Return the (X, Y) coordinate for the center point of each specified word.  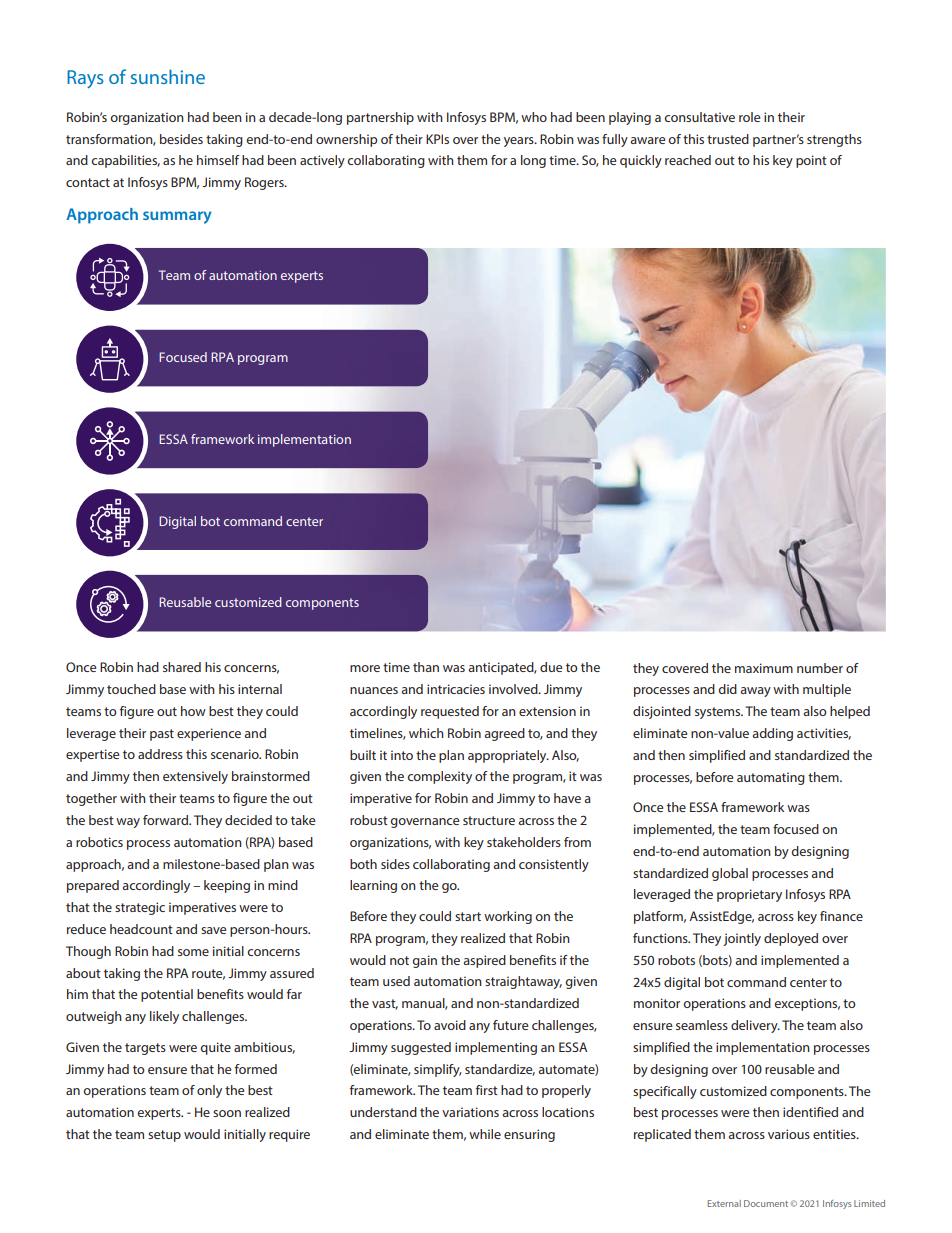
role (749, 117)
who (534, 117)
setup (164, 1136)
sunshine (168, 76)
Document (766, 1203)
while (485, 1134)
